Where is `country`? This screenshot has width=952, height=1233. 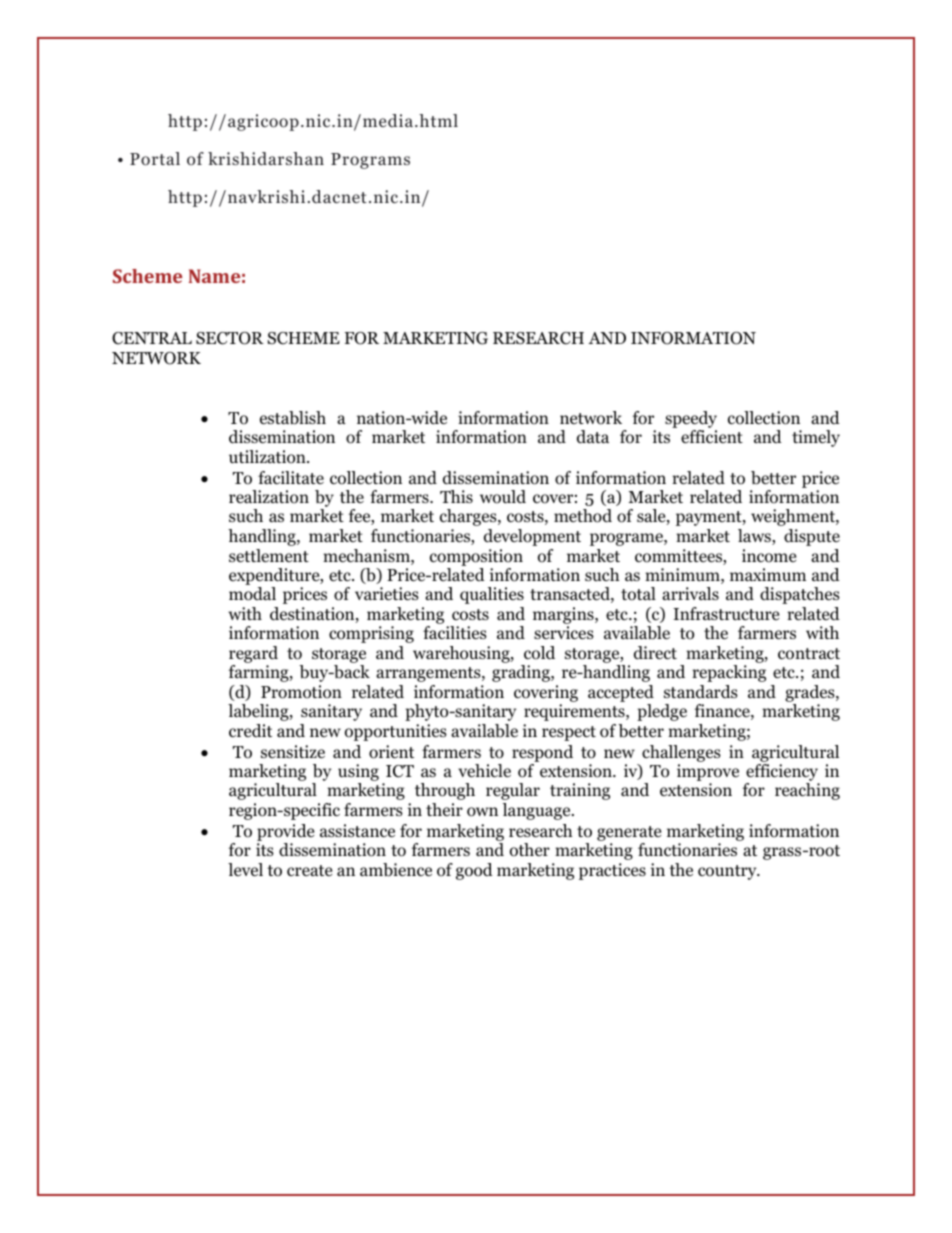 country is located at coordinates (728, 872).
